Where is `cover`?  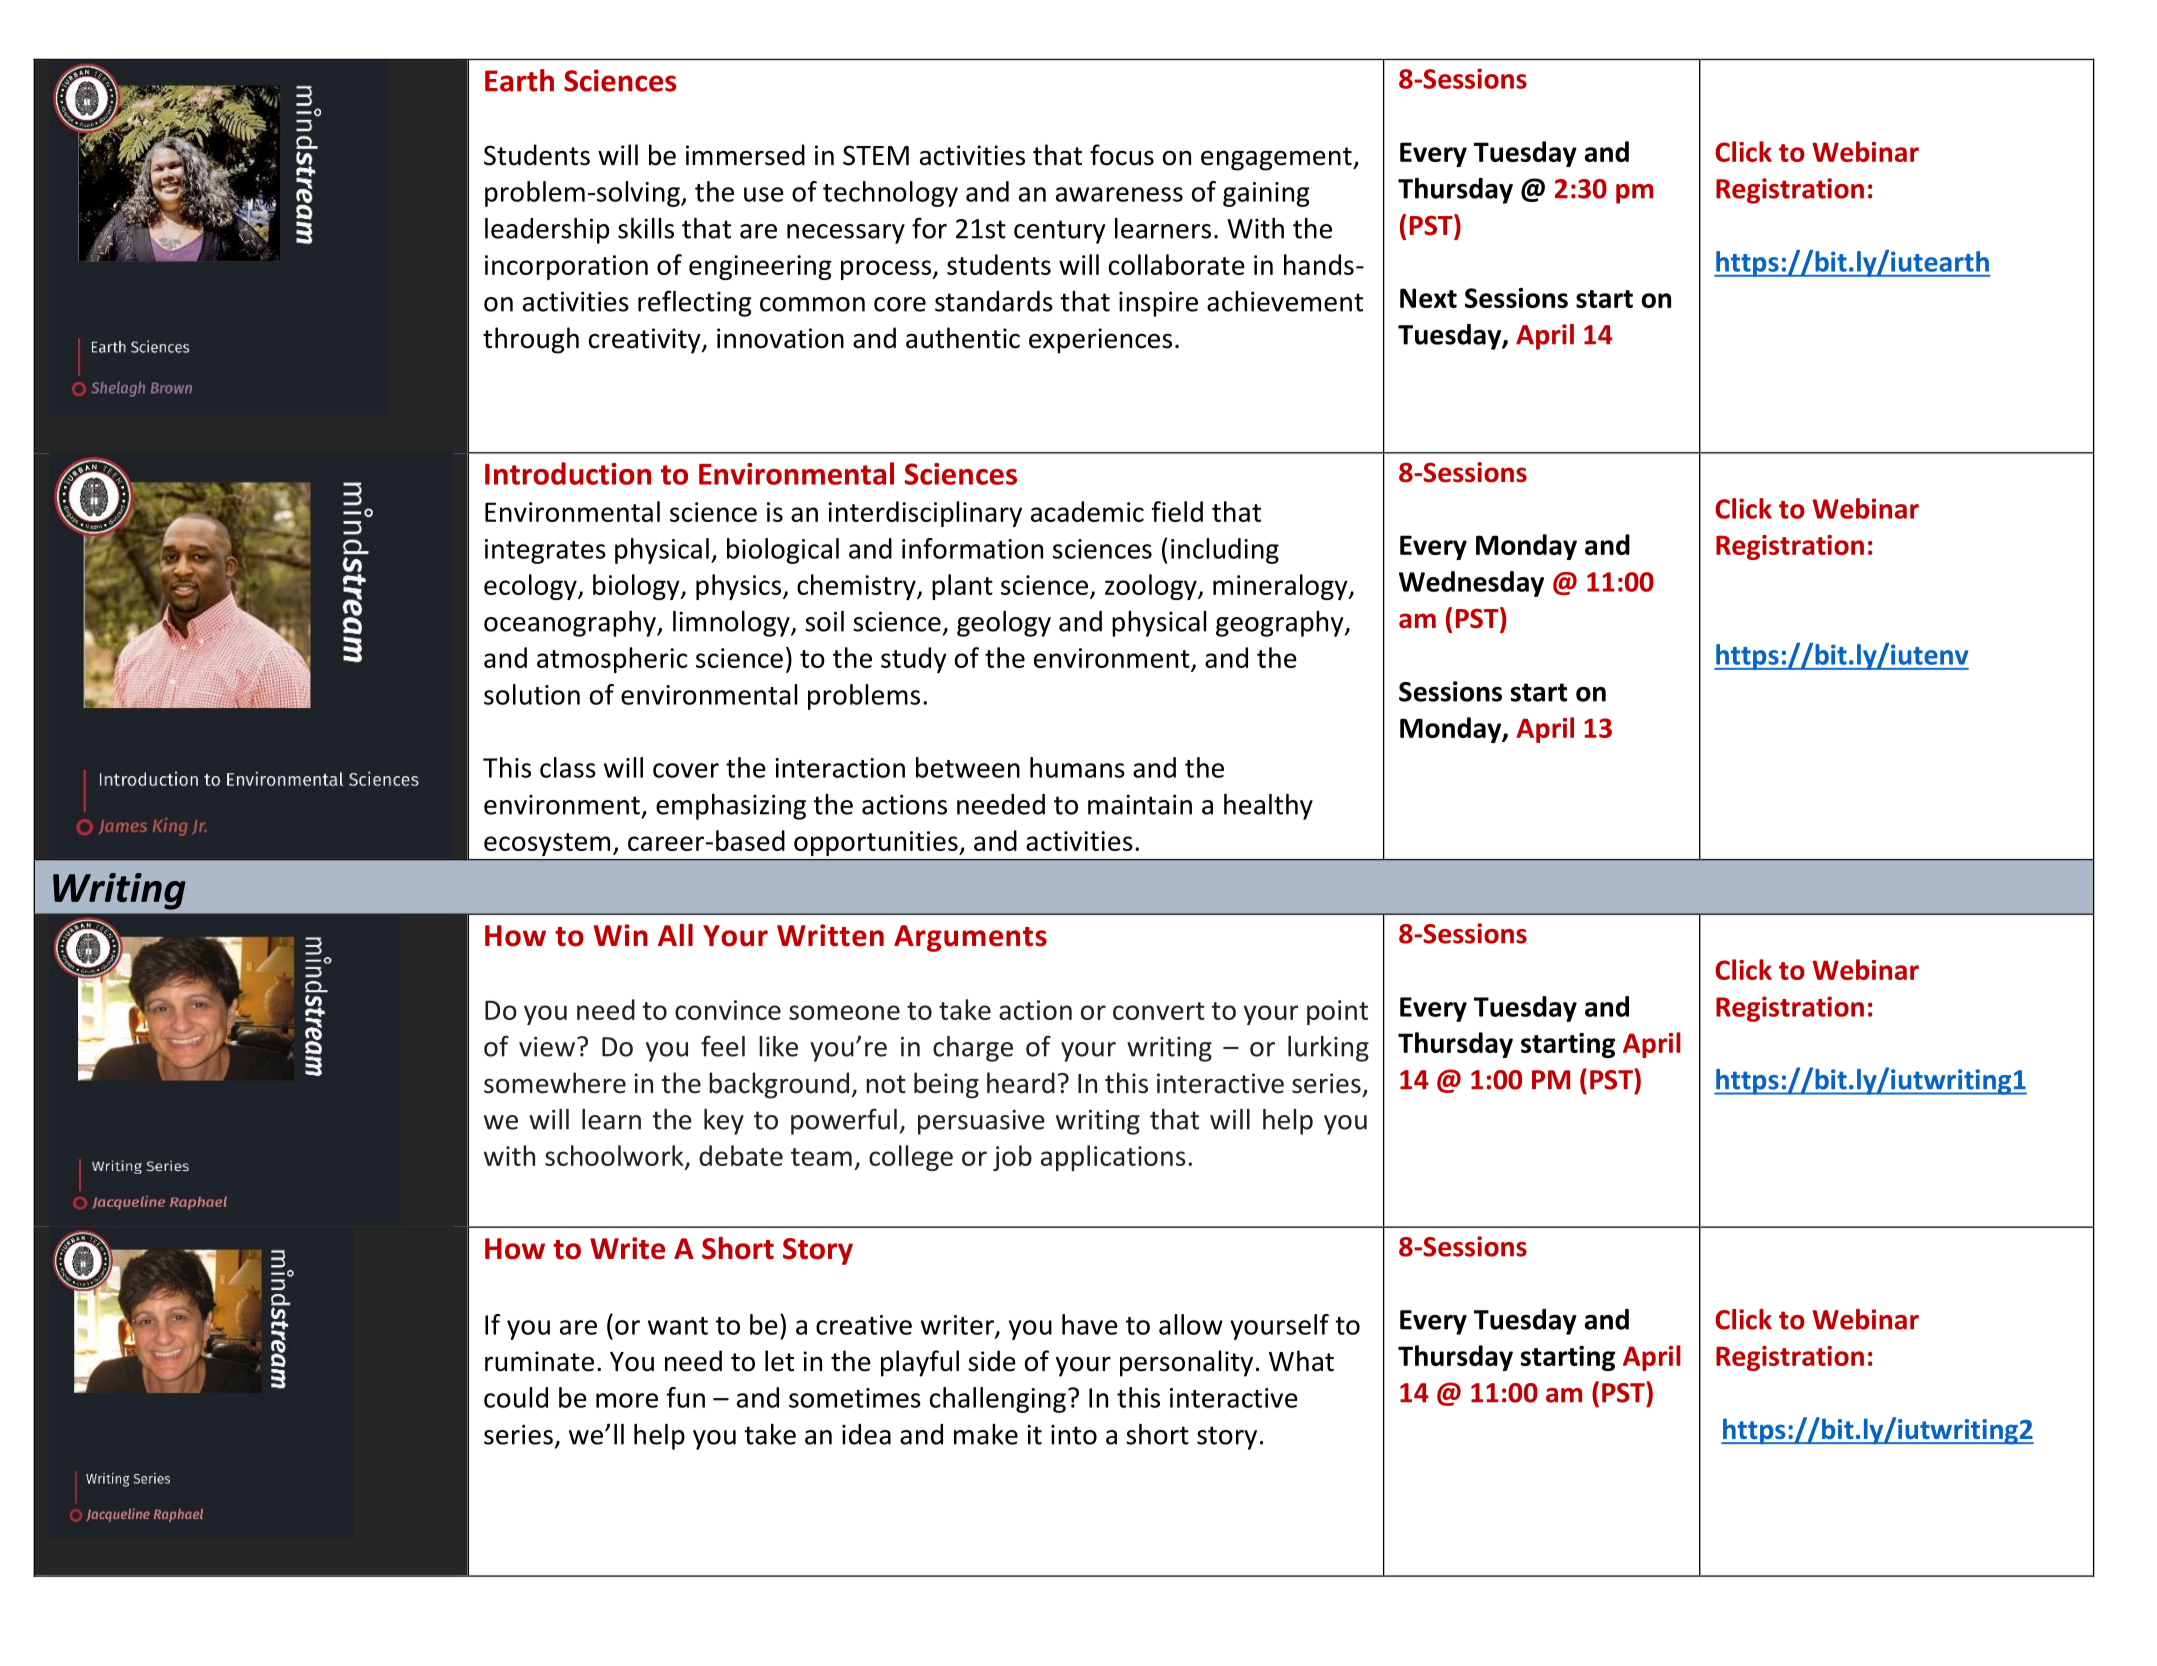 cover is located at coordinates (686, 770).
